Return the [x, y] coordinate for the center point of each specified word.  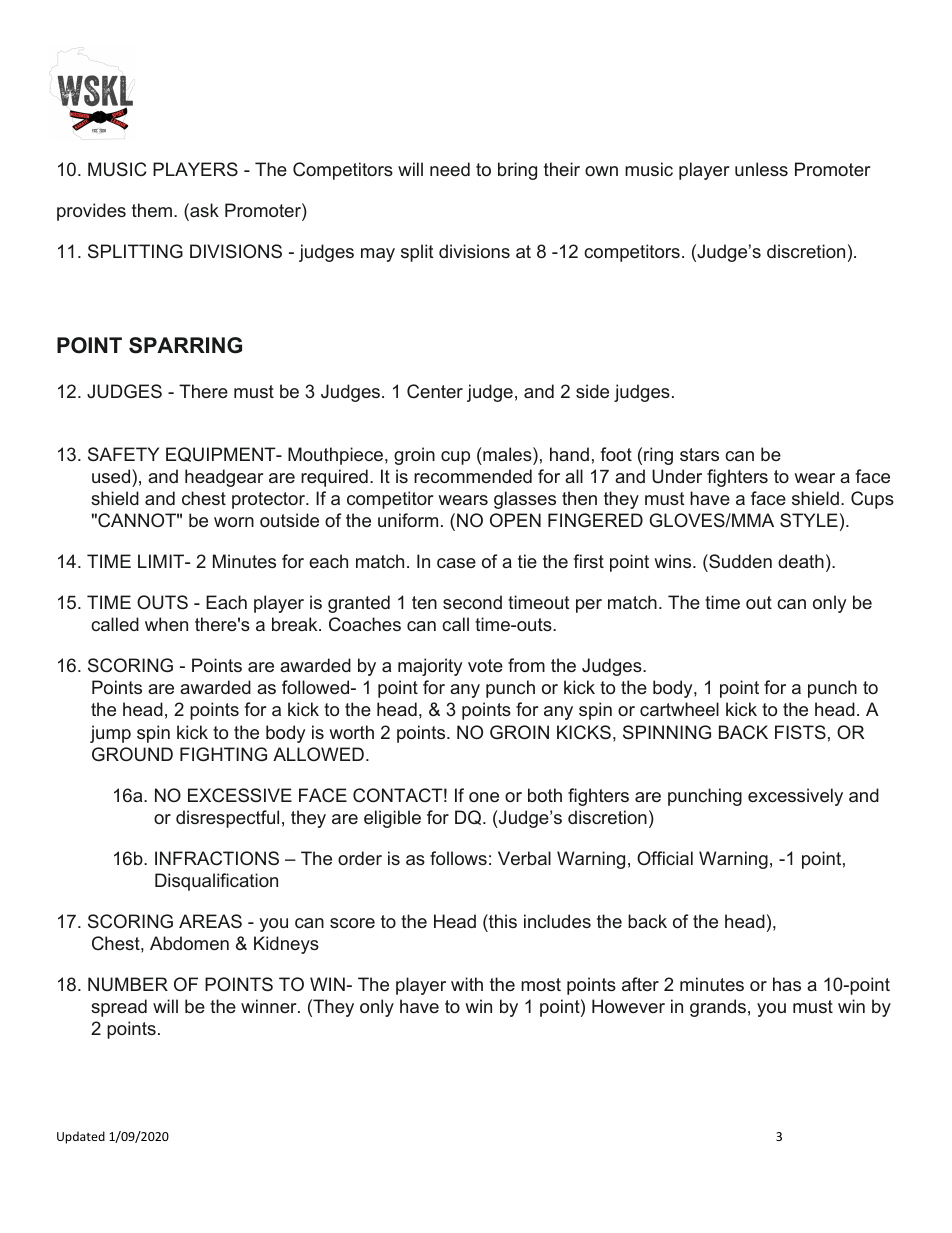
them [152, 210]
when [166, 624]
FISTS [800, 732]
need [450, 169]
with [467, 984]
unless [761, 169]
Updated [81, 1137]
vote [485, 665]
